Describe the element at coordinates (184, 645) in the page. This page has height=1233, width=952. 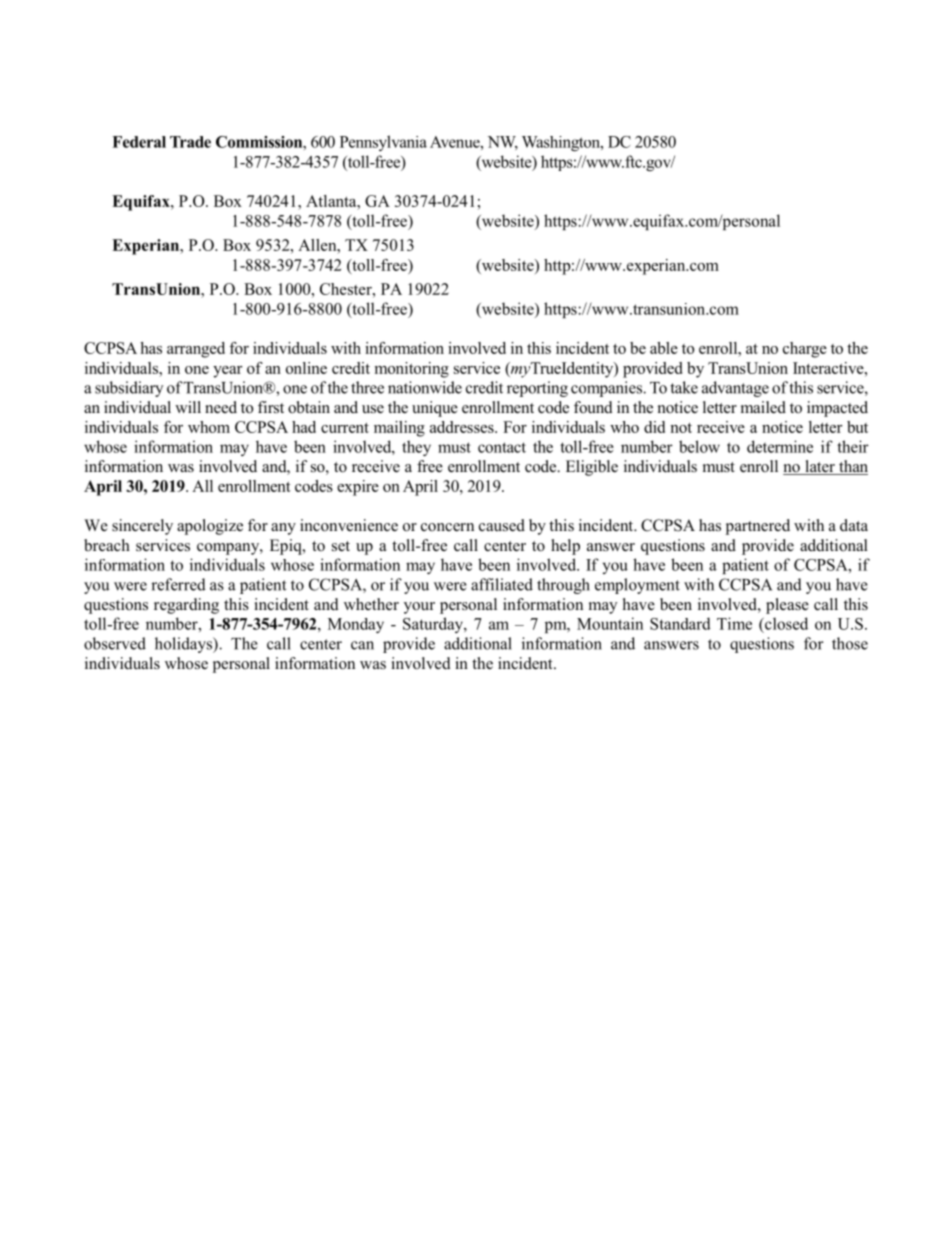
I see `holidays` at that location.
